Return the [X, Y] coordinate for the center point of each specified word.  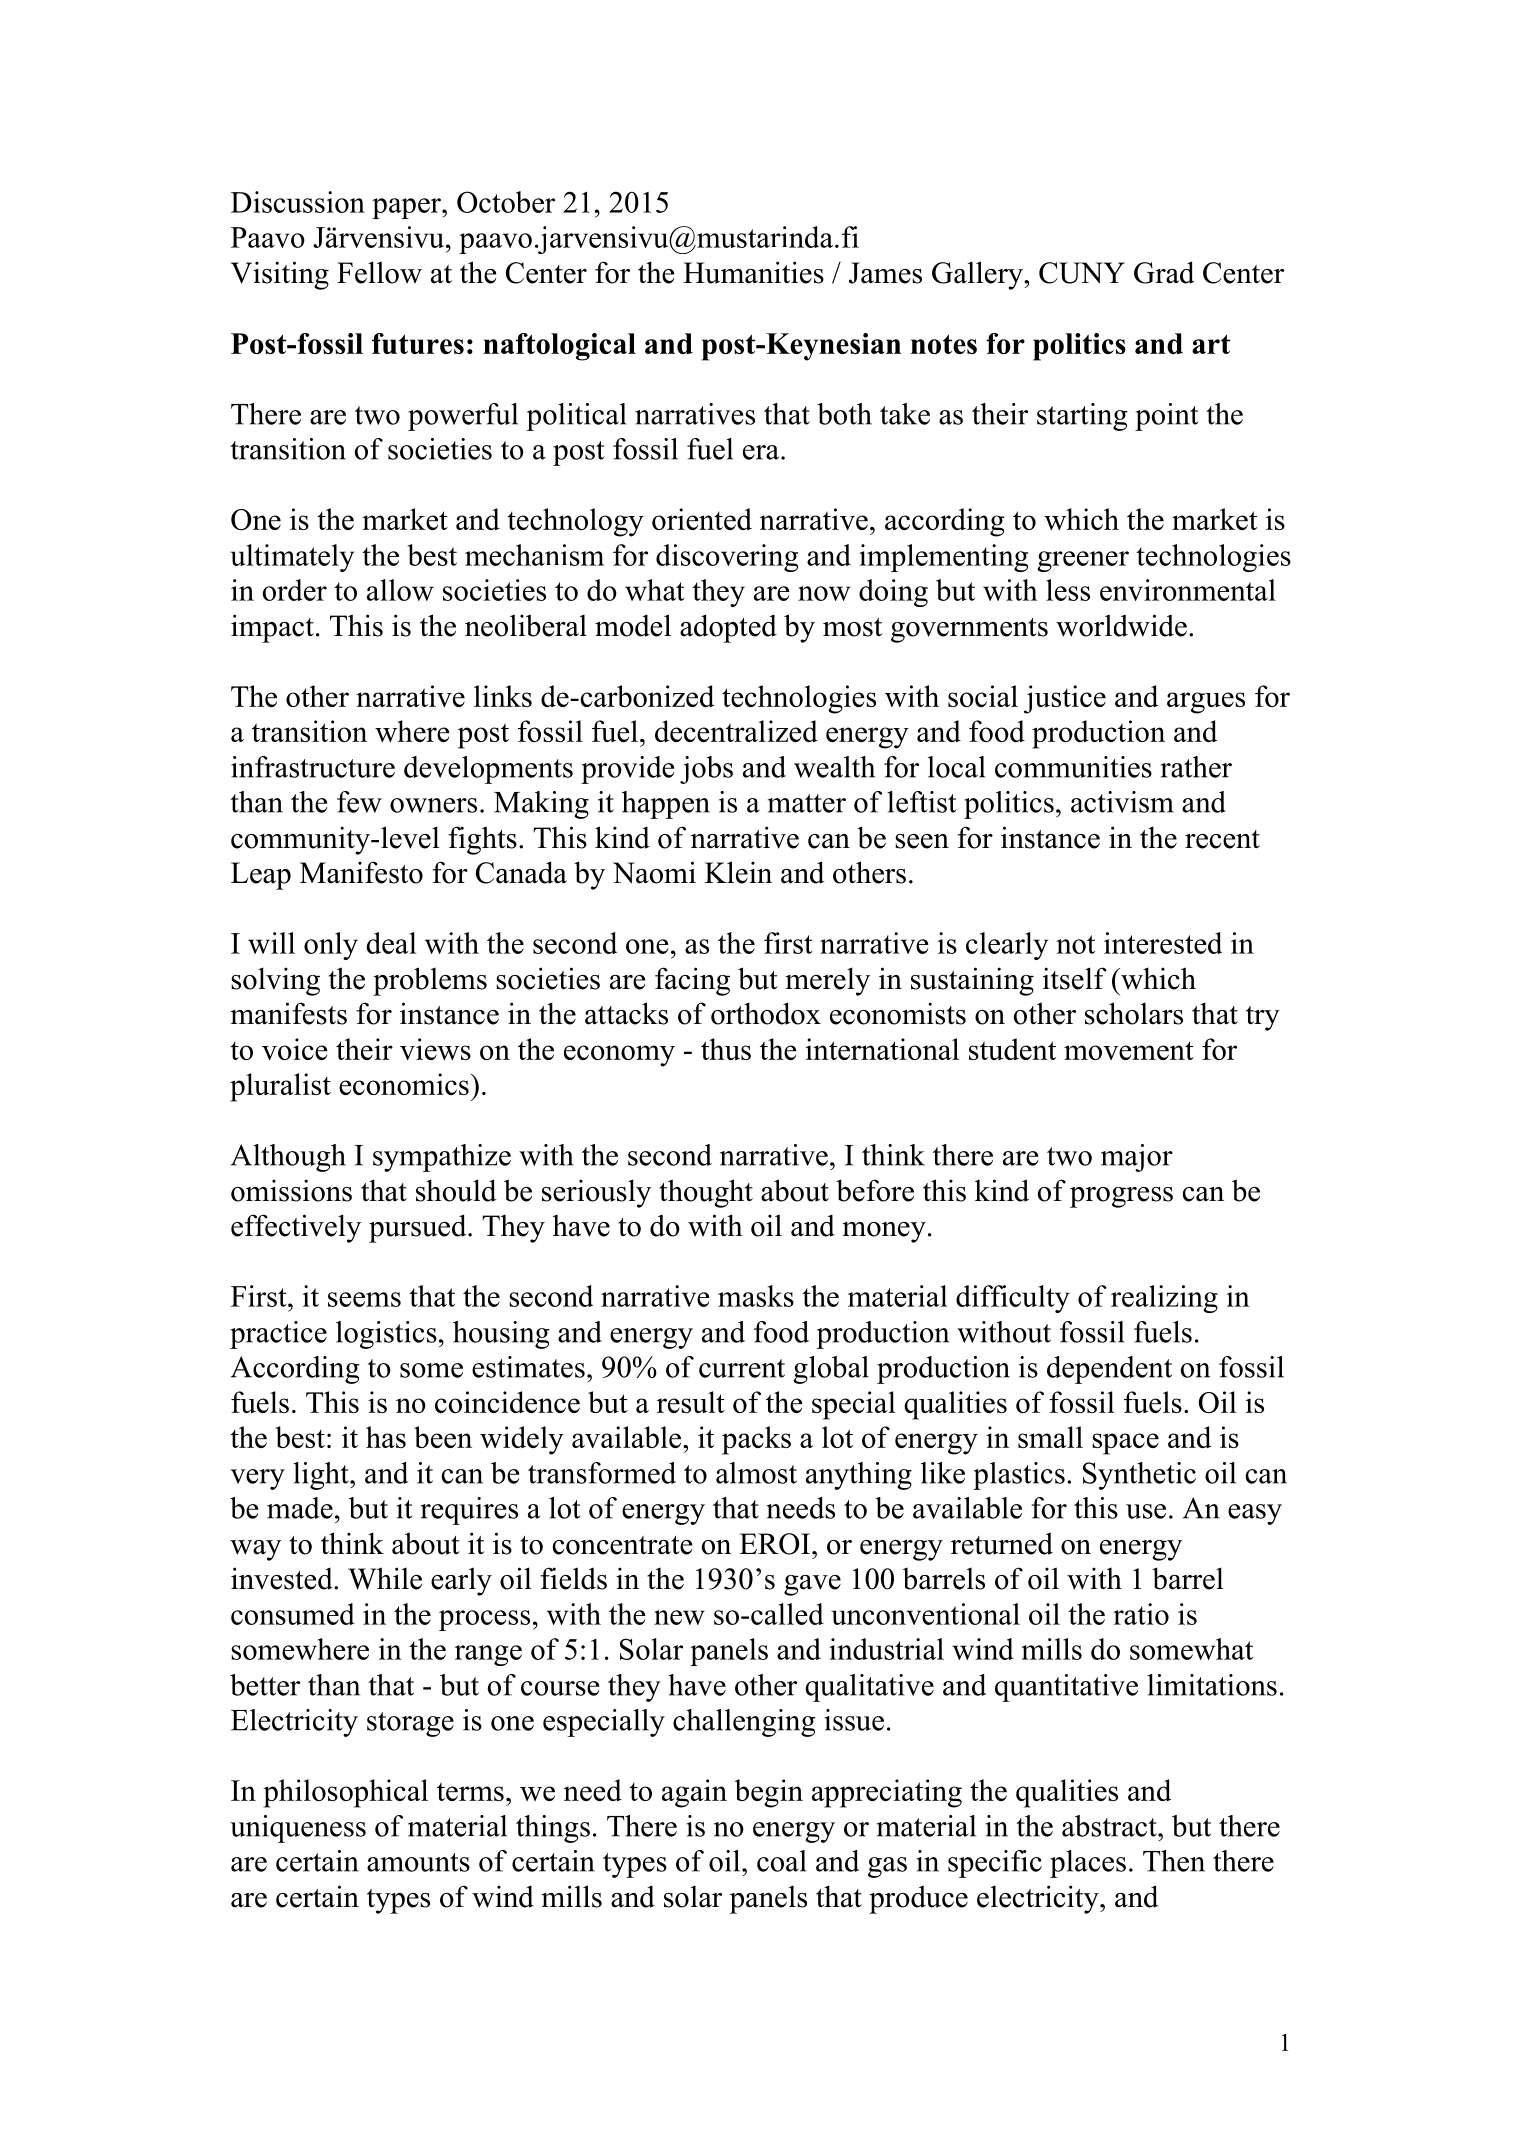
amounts [418, 1862]
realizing [1164, 1299]
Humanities [753, 272]
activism [1122, 802]
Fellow [379, 272]
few [359, 802]
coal [782, 1861]
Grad [1164, 272]
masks [756, 1296]
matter [807, 803]
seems [364, 1299]
